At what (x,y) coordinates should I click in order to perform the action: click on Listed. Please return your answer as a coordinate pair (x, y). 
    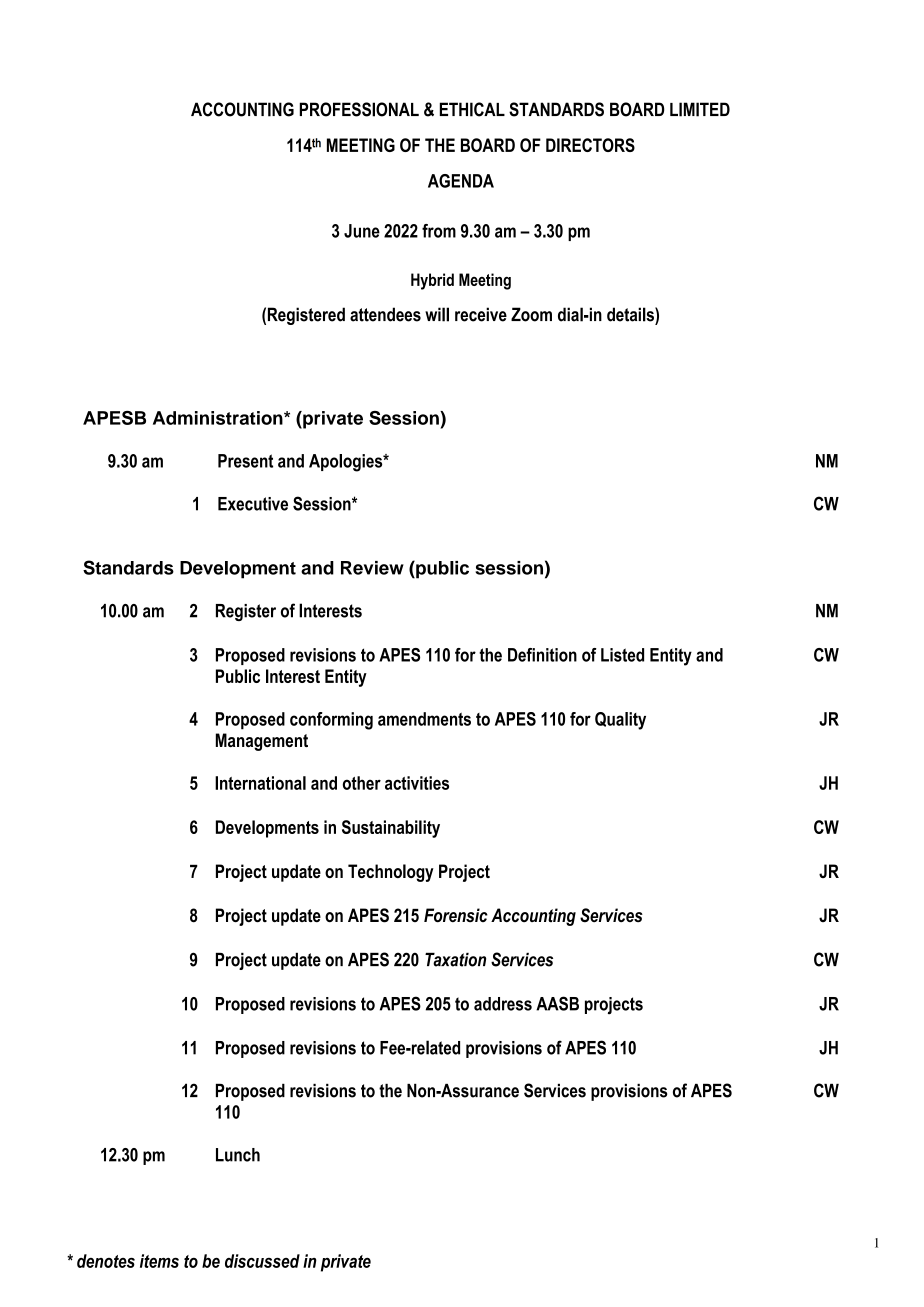
    Looking at the image, I should click on (622, 655).
